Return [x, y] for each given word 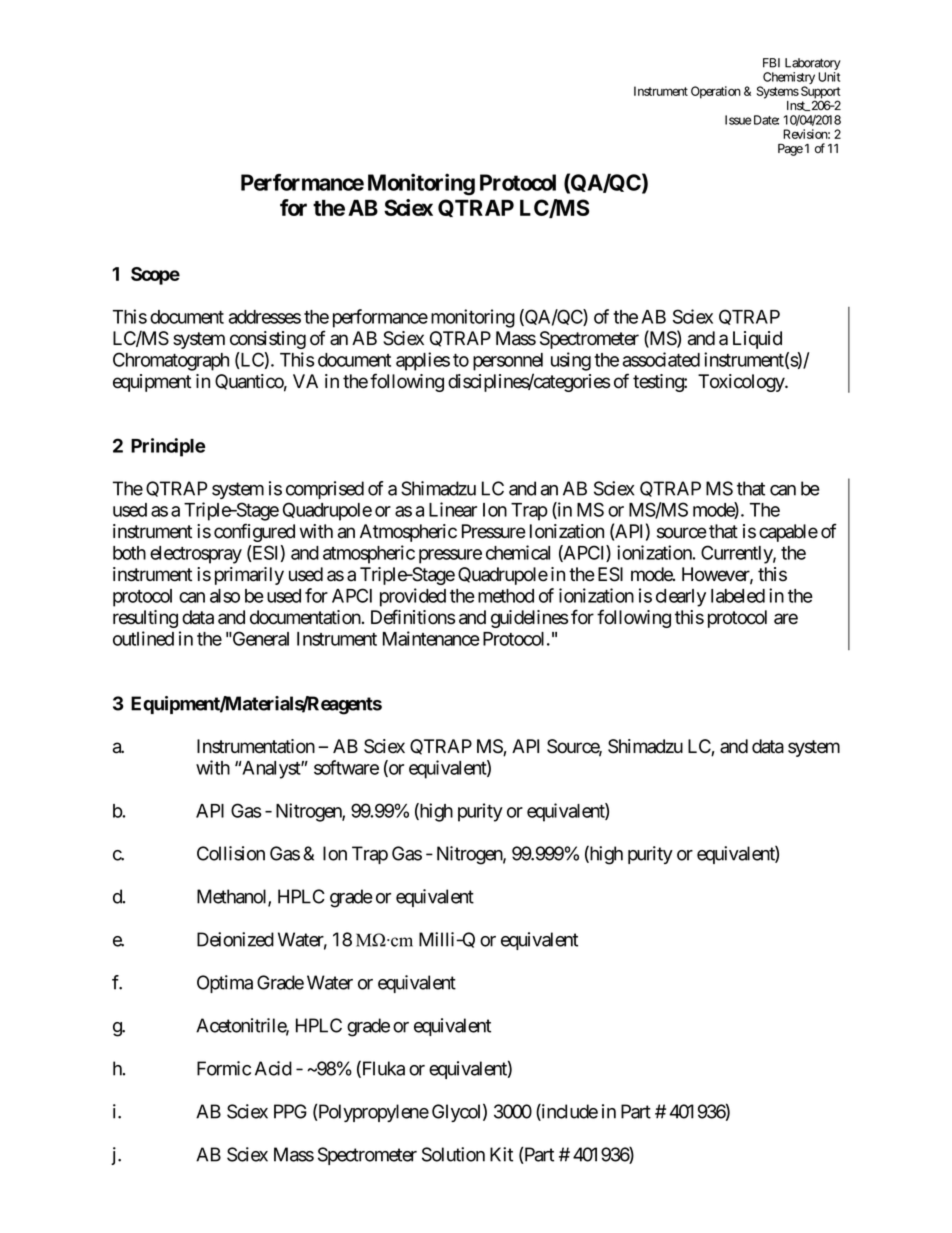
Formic [224, 1068]
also [225, 596]
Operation [716, 92]
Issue [738, 120]
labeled [738, 596]
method [506, 596]
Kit [501, 1154]
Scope [155, 276]
